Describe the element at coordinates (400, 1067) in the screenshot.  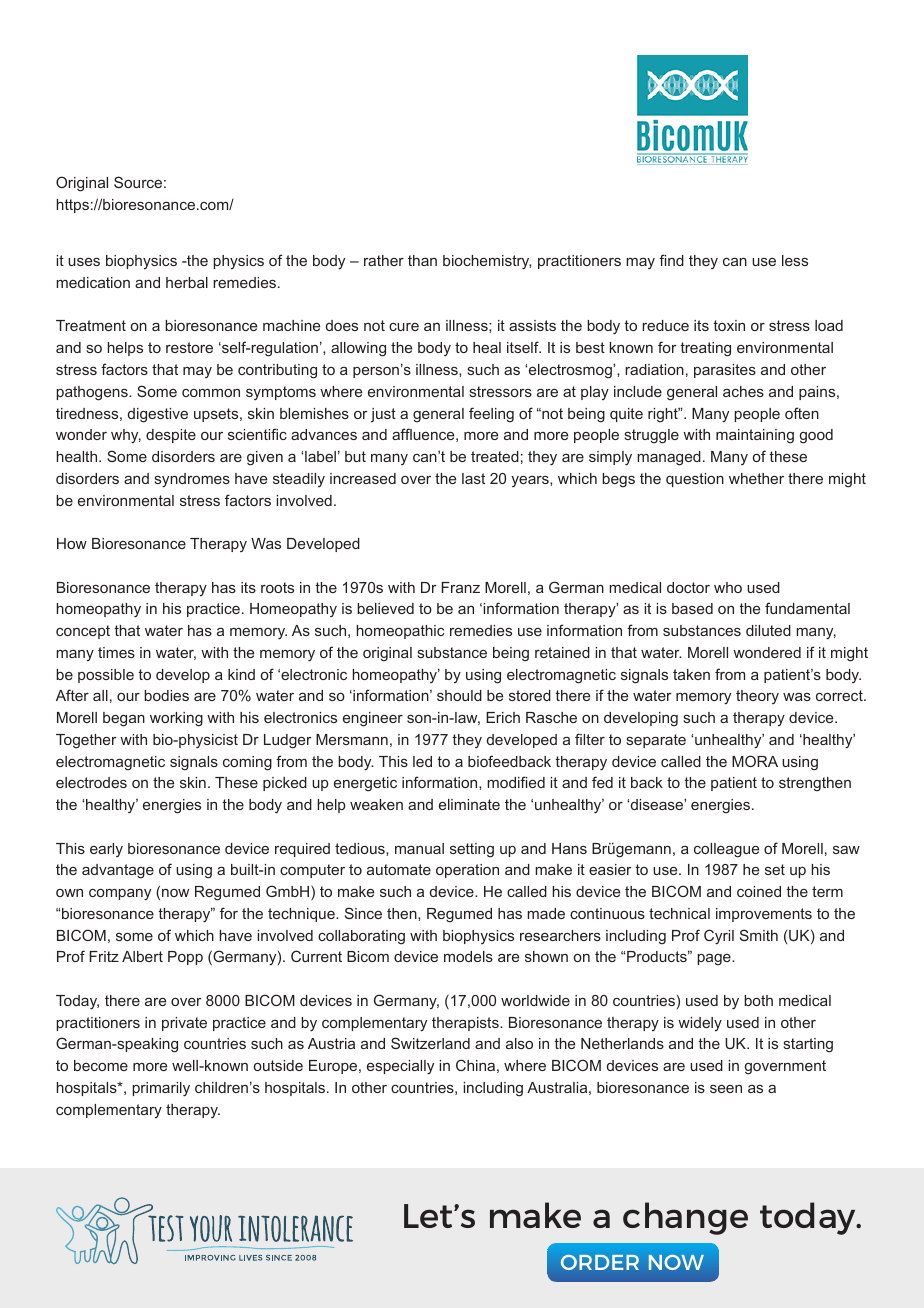
I see `especially` at that location.
